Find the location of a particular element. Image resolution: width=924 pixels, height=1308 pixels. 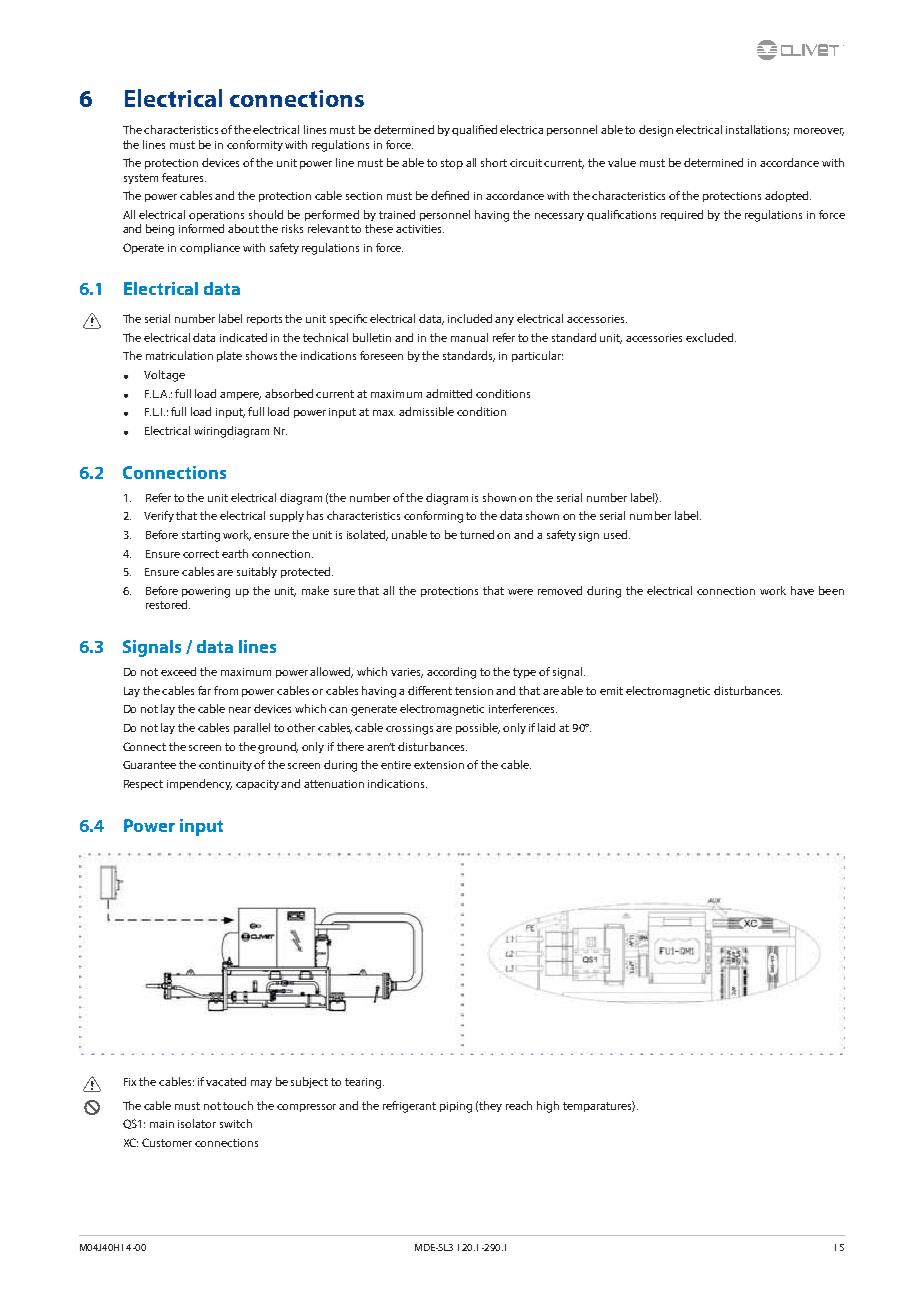

have is located at coordinates (802, 590).
